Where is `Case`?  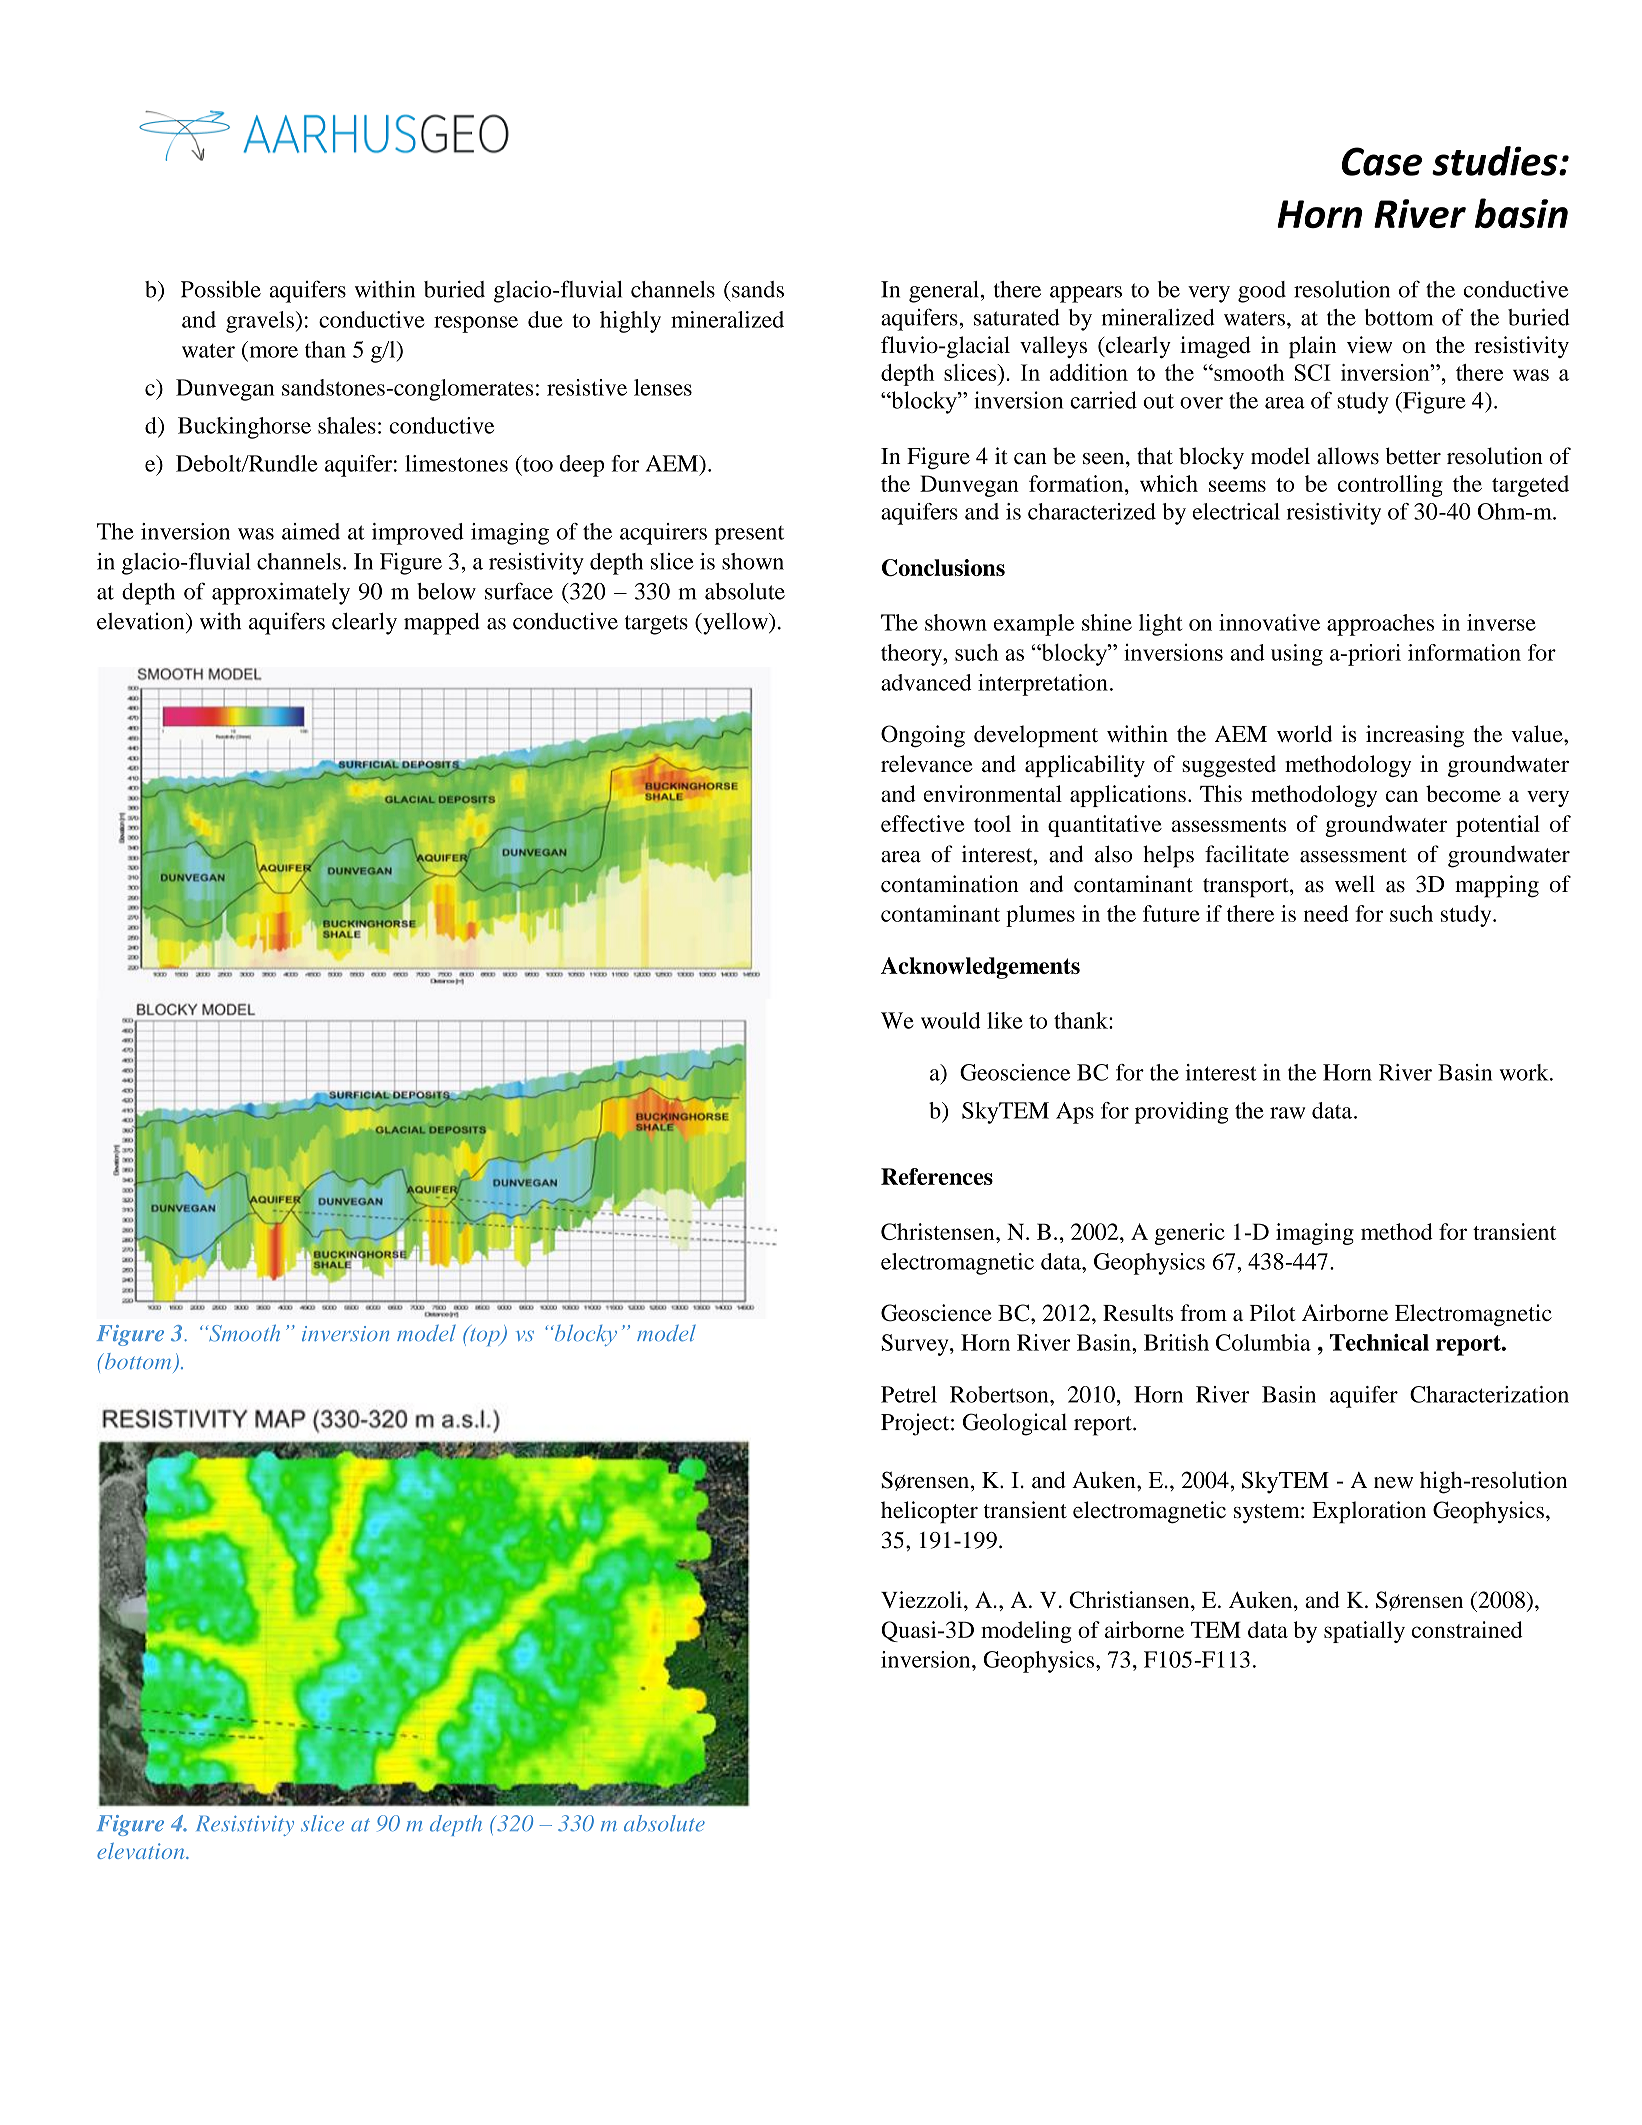
Case is located at coordinates (1382, 161).
